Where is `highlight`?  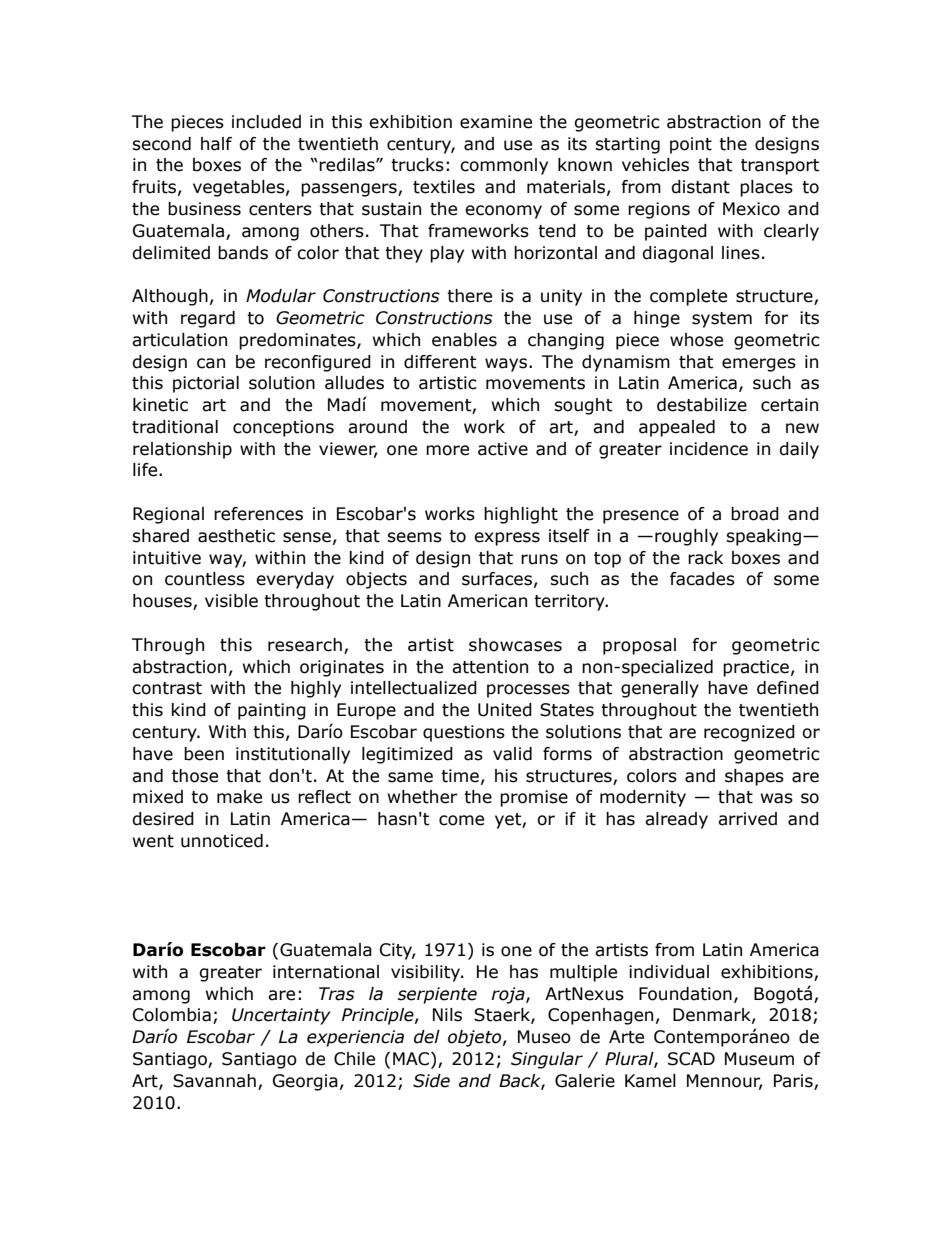
highlight is located at coordinates (521, 515).
